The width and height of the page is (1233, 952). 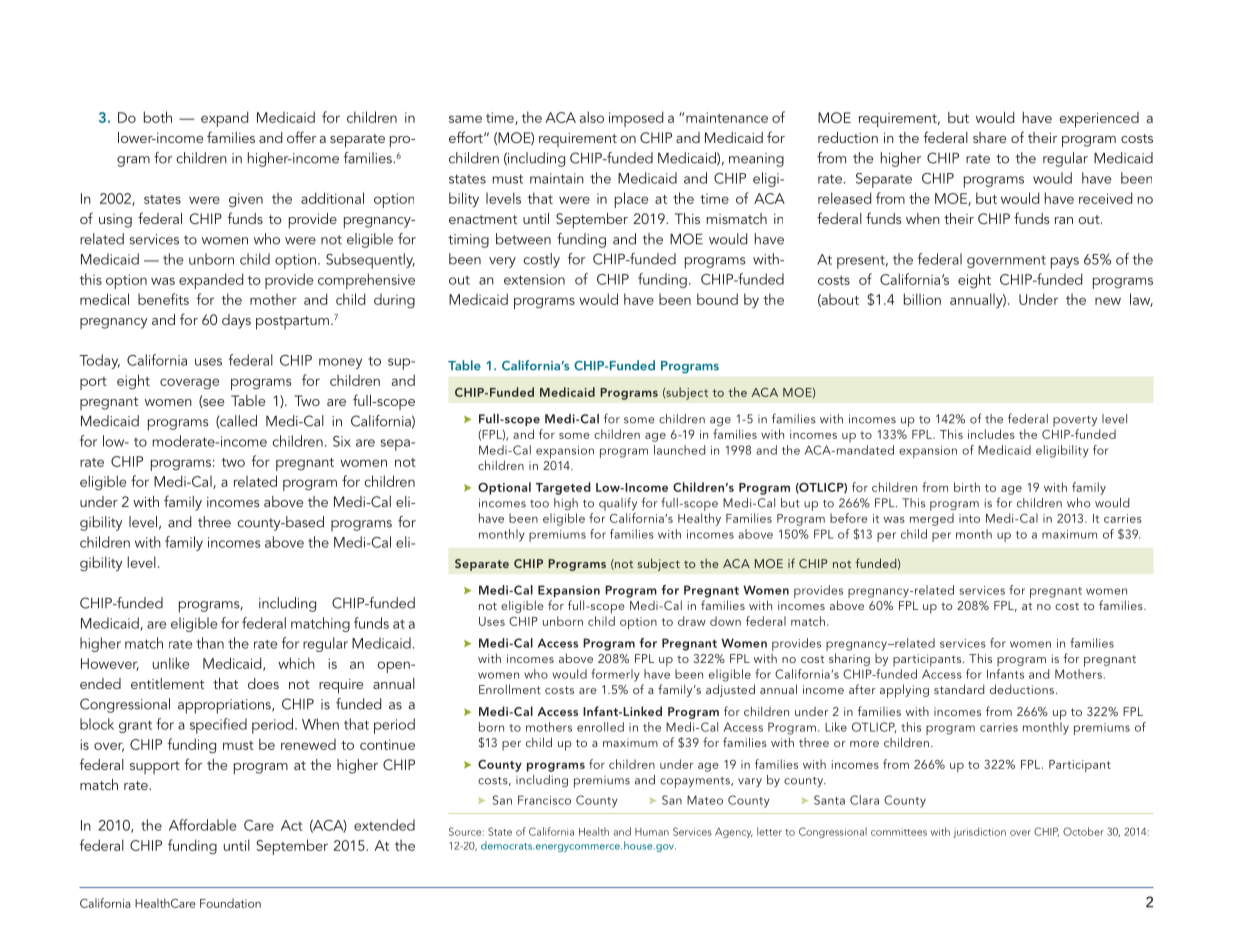 What do you see at coordinates (230, 903) in the page?
I see `Foundation` at bounding box center [230, 903].
